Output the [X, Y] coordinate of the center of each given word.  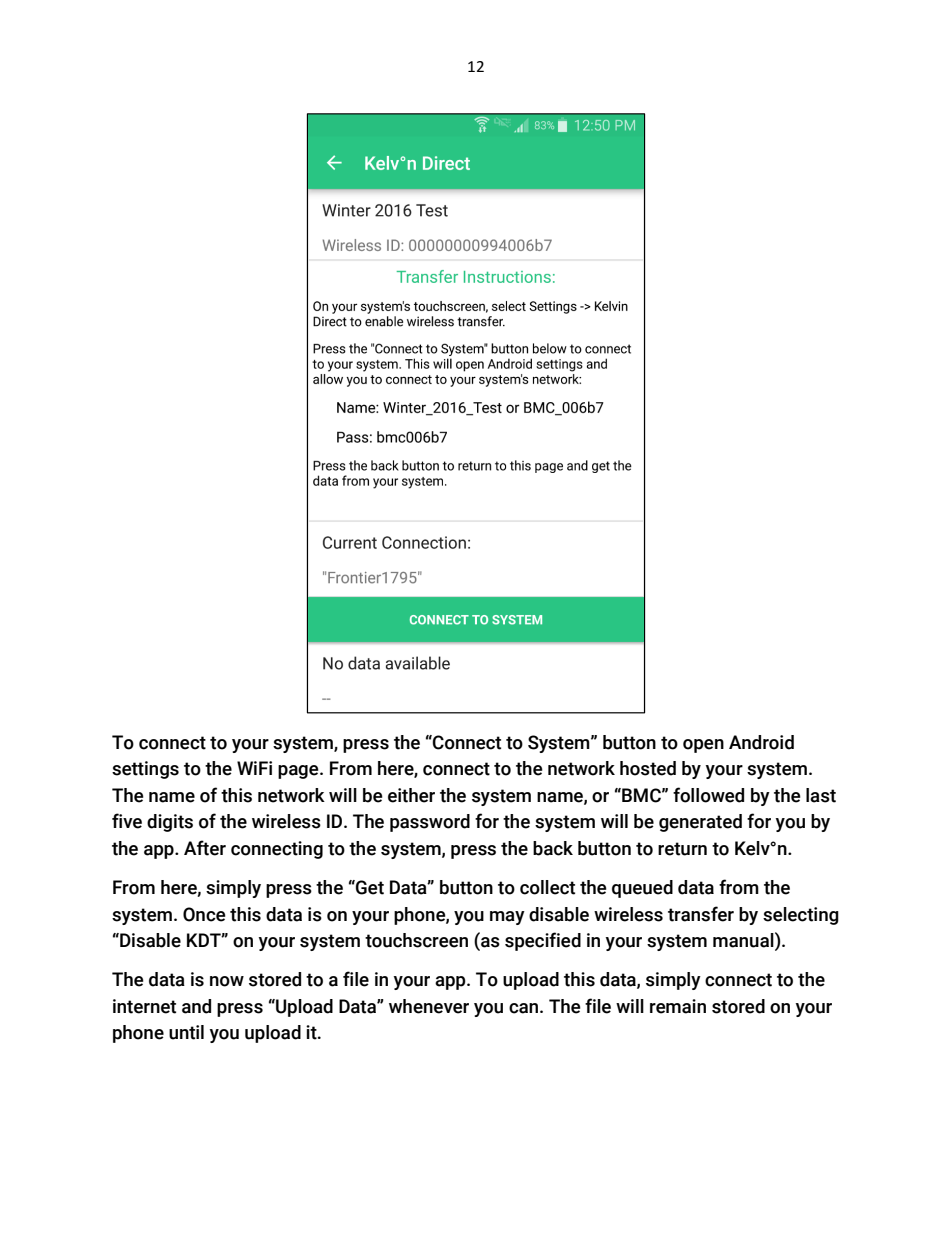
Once [204, 914]
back [553, 848]
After [205, 848]
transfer [701, 914]
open [703, 746]
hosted [648, 768]
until [186, 1032]
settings [145, 770]
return [682, 849]
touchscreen [416, 940]
